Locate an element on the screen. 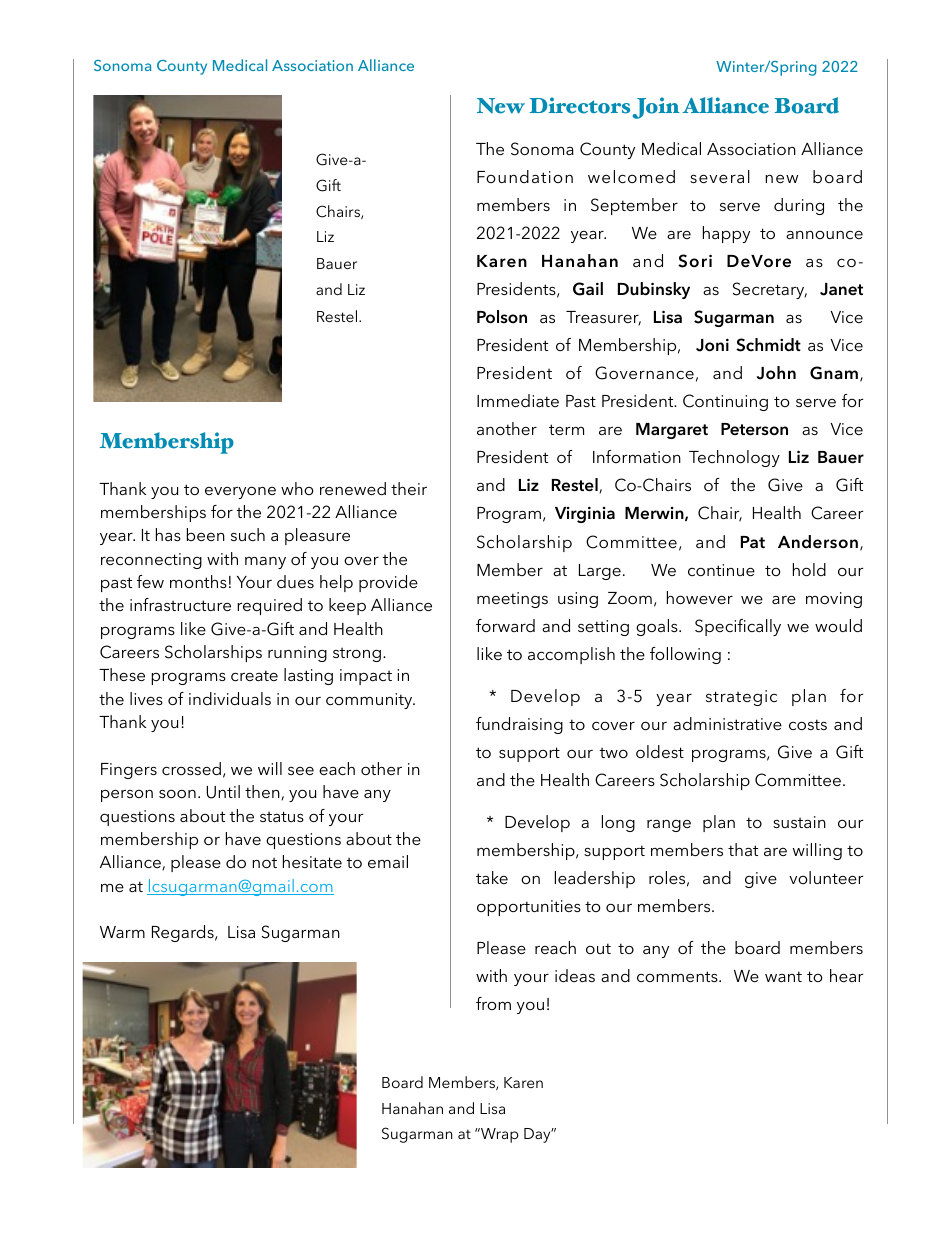 The height and width of the screenshot is (1233, 952). sustain is located at coordinates (799, 822).
